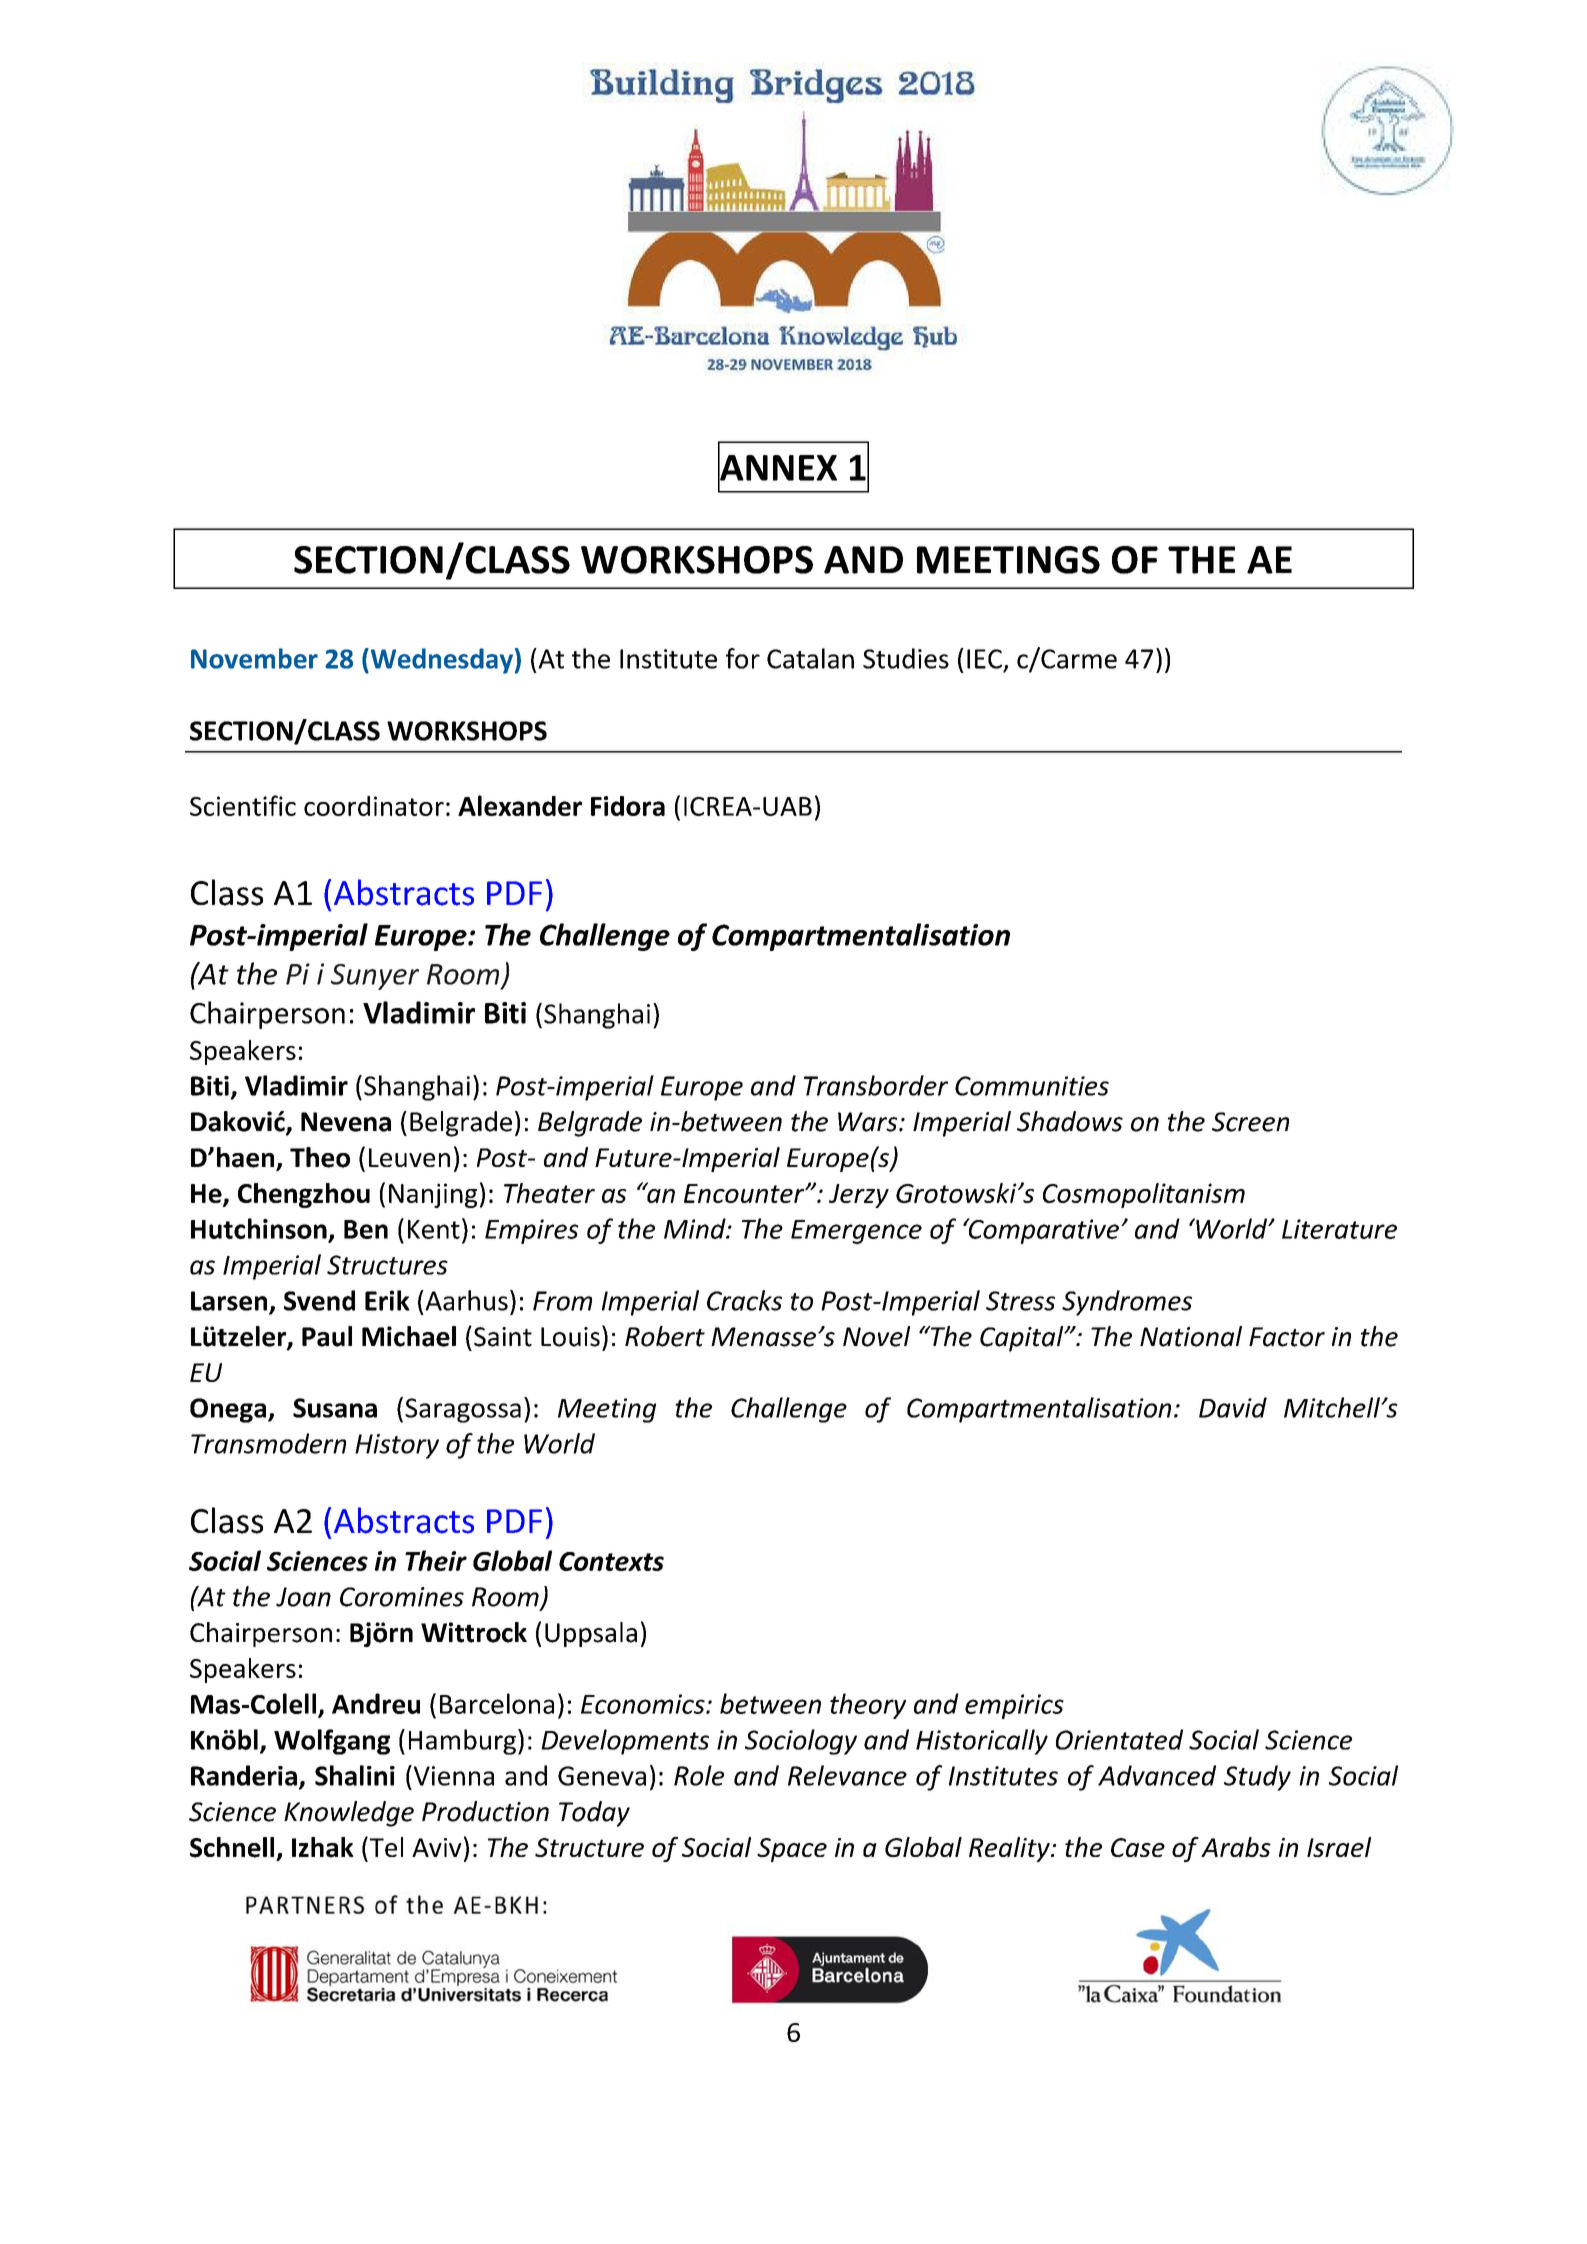 This image has height=2244, width=1587. What do you see at coordinates (856, 1232) in the image?
I see `Emergence` at bounding box center [856, 1232].
